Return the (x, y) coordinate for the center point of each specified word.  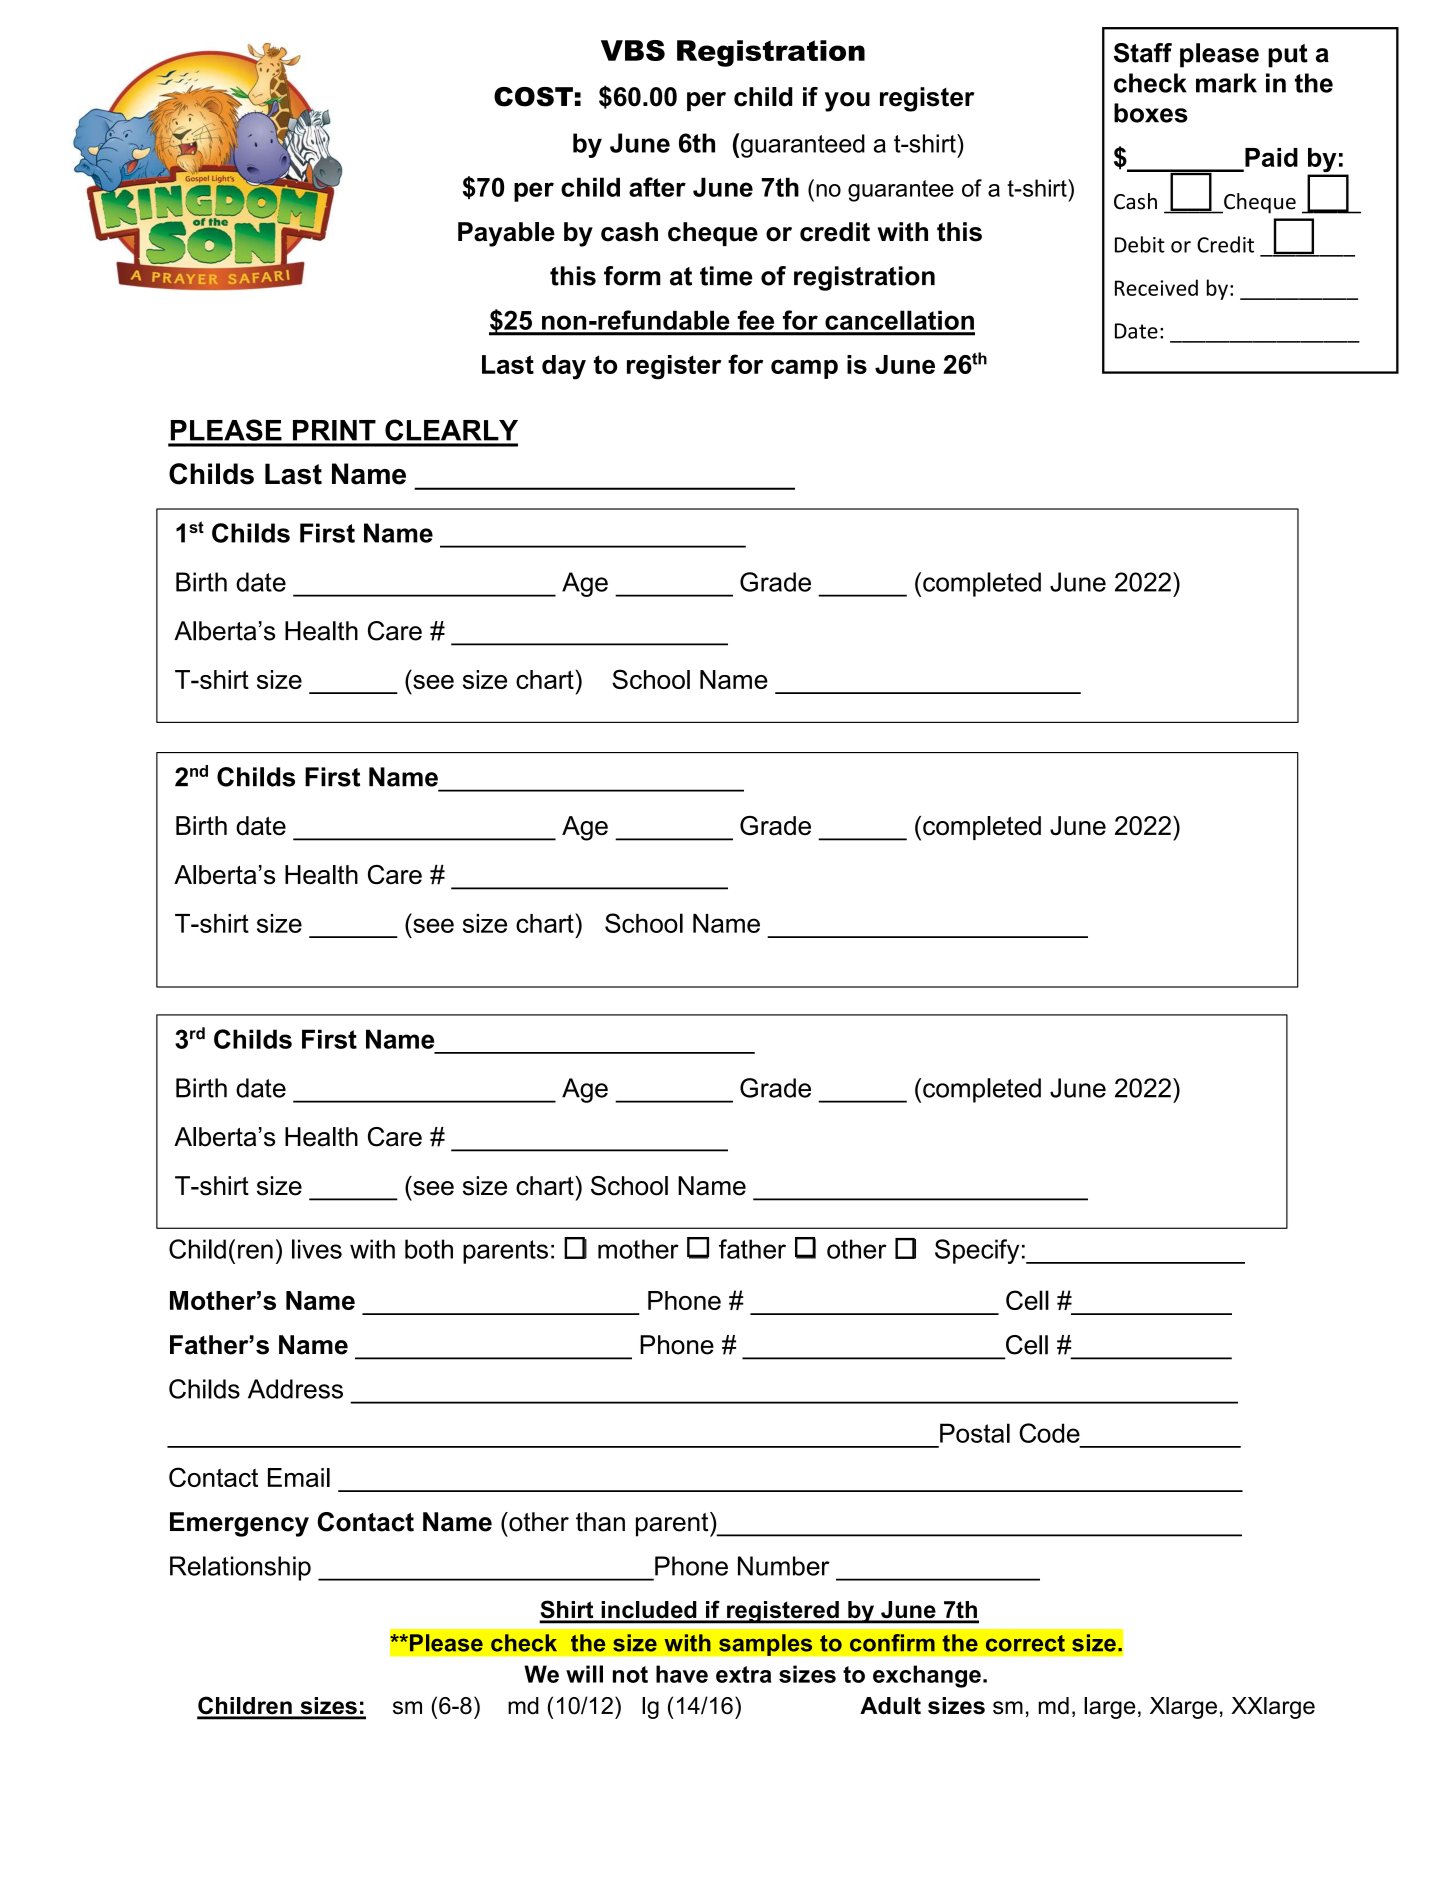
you (847, 102)
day (564, 367)
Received (1156, 287)
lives (317, 1249)
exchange (927, 1676)
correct (1025, 1643)
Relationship (240, 1568)
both (429, 1249)
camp (804, 369)
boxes (1151, 113)
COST (533, 97)
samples (766, 1645)
